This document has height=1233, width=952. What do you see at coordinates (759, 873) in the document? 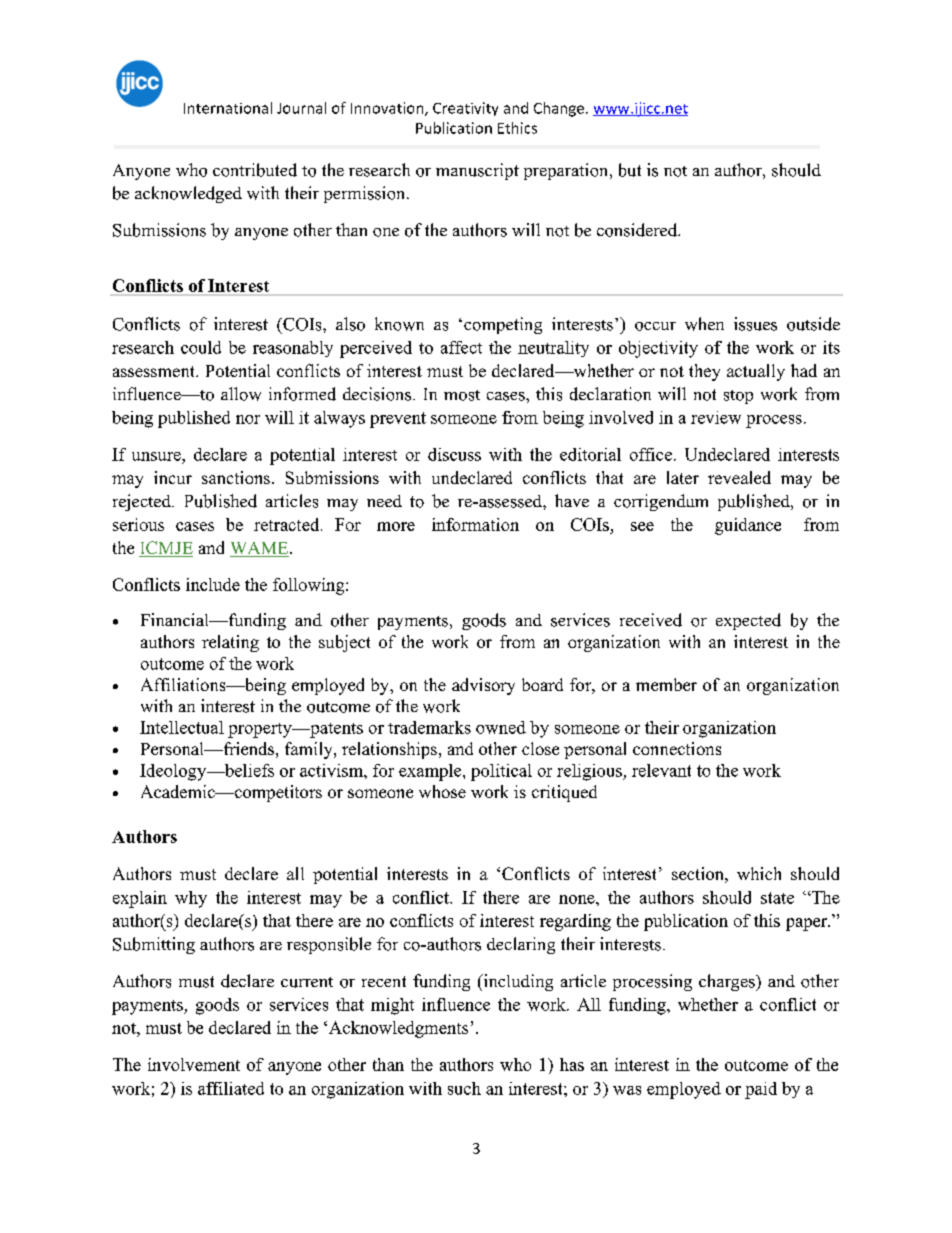
I see `which` at bounding box center [759, 873].
